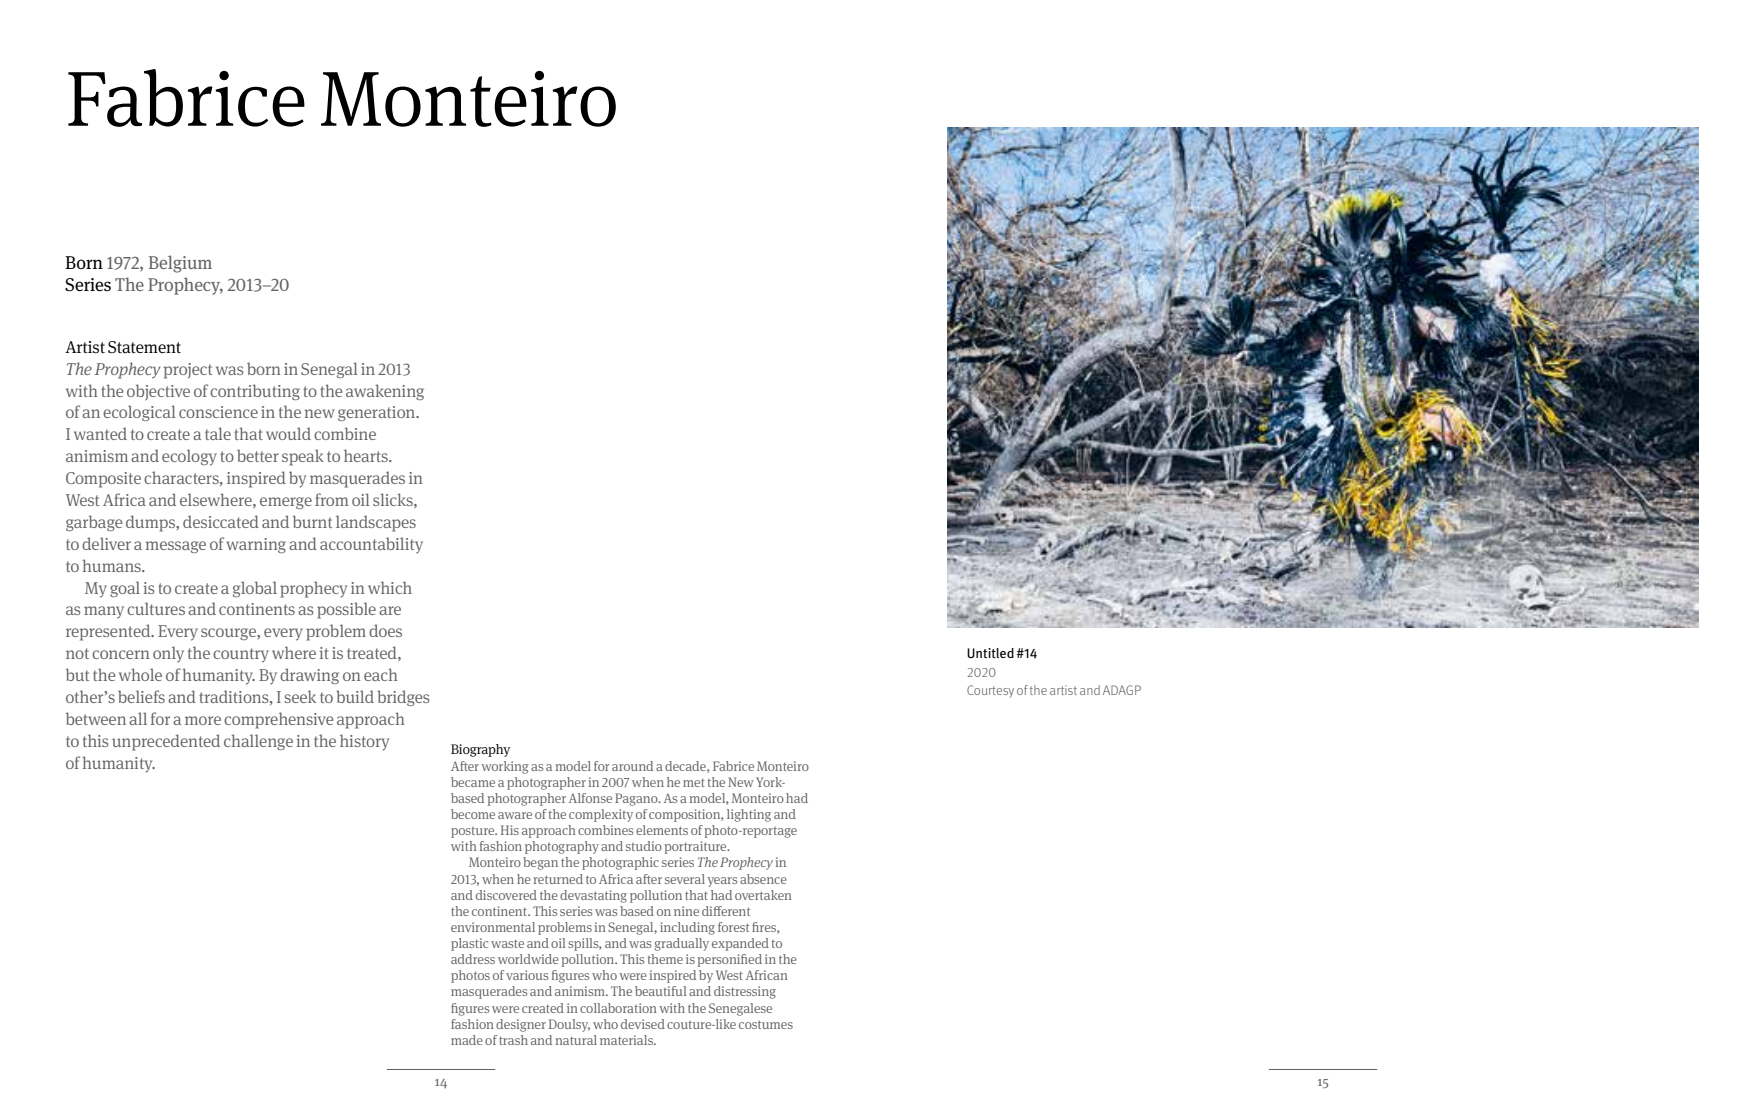  What do you see at coordinates (180, 264) in the image?
I see `Belgium` at bounding box center [180, 264].
